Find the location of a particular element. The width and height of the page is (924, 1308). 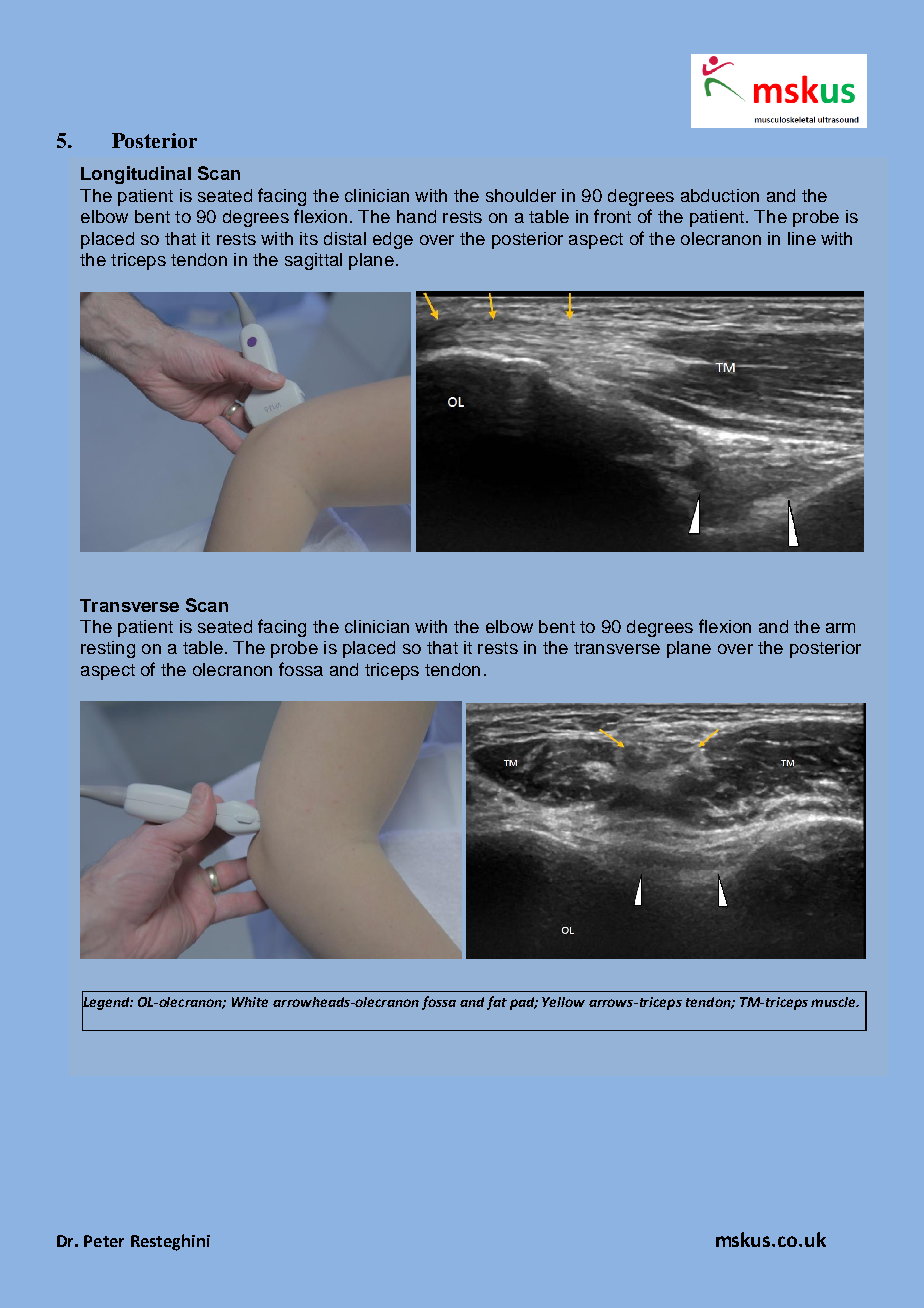

White is located at coordinates (250, 1002).
